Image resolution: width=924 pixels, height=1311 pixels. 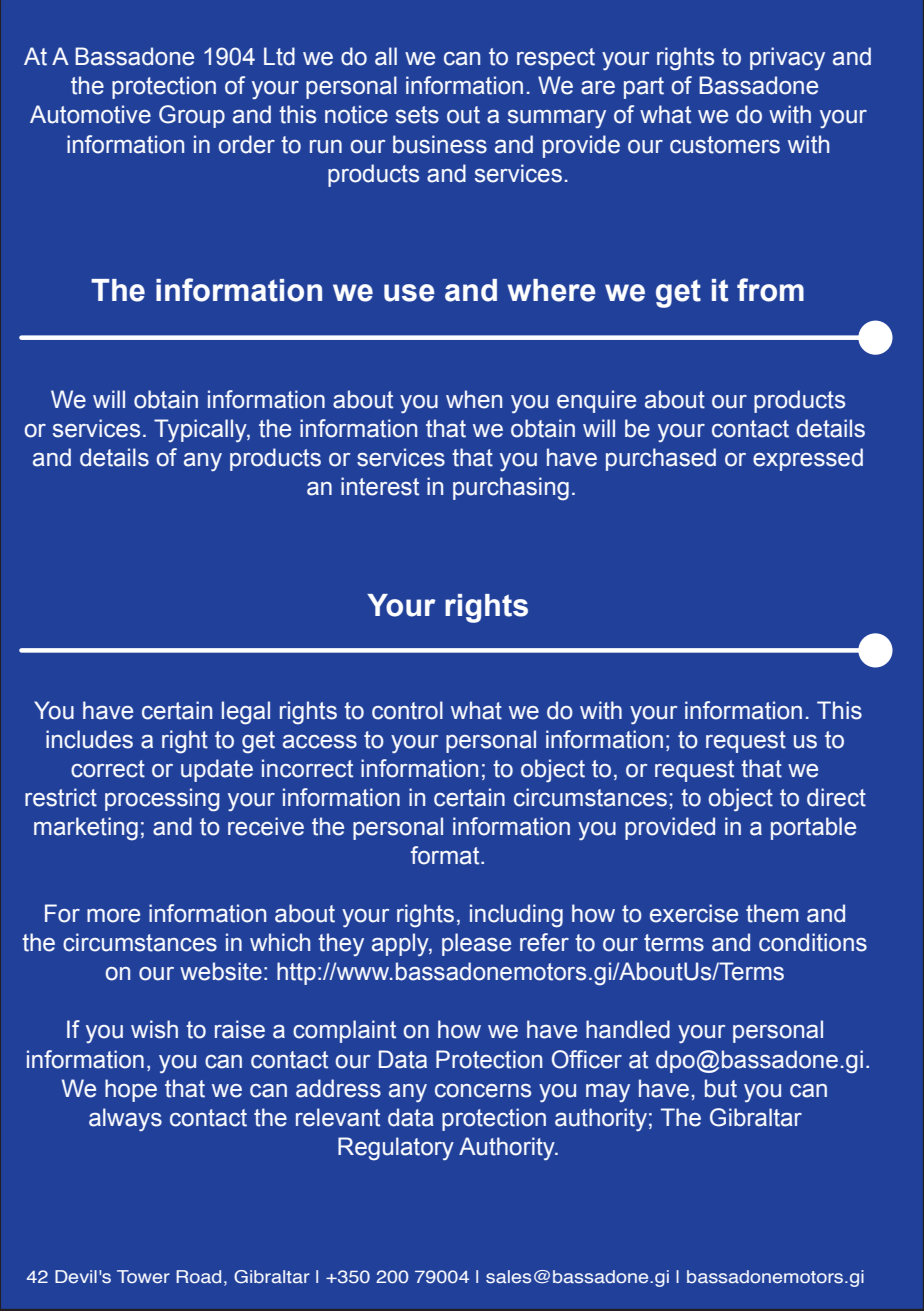 I want to click on sets, so click(x=417, y=115).
